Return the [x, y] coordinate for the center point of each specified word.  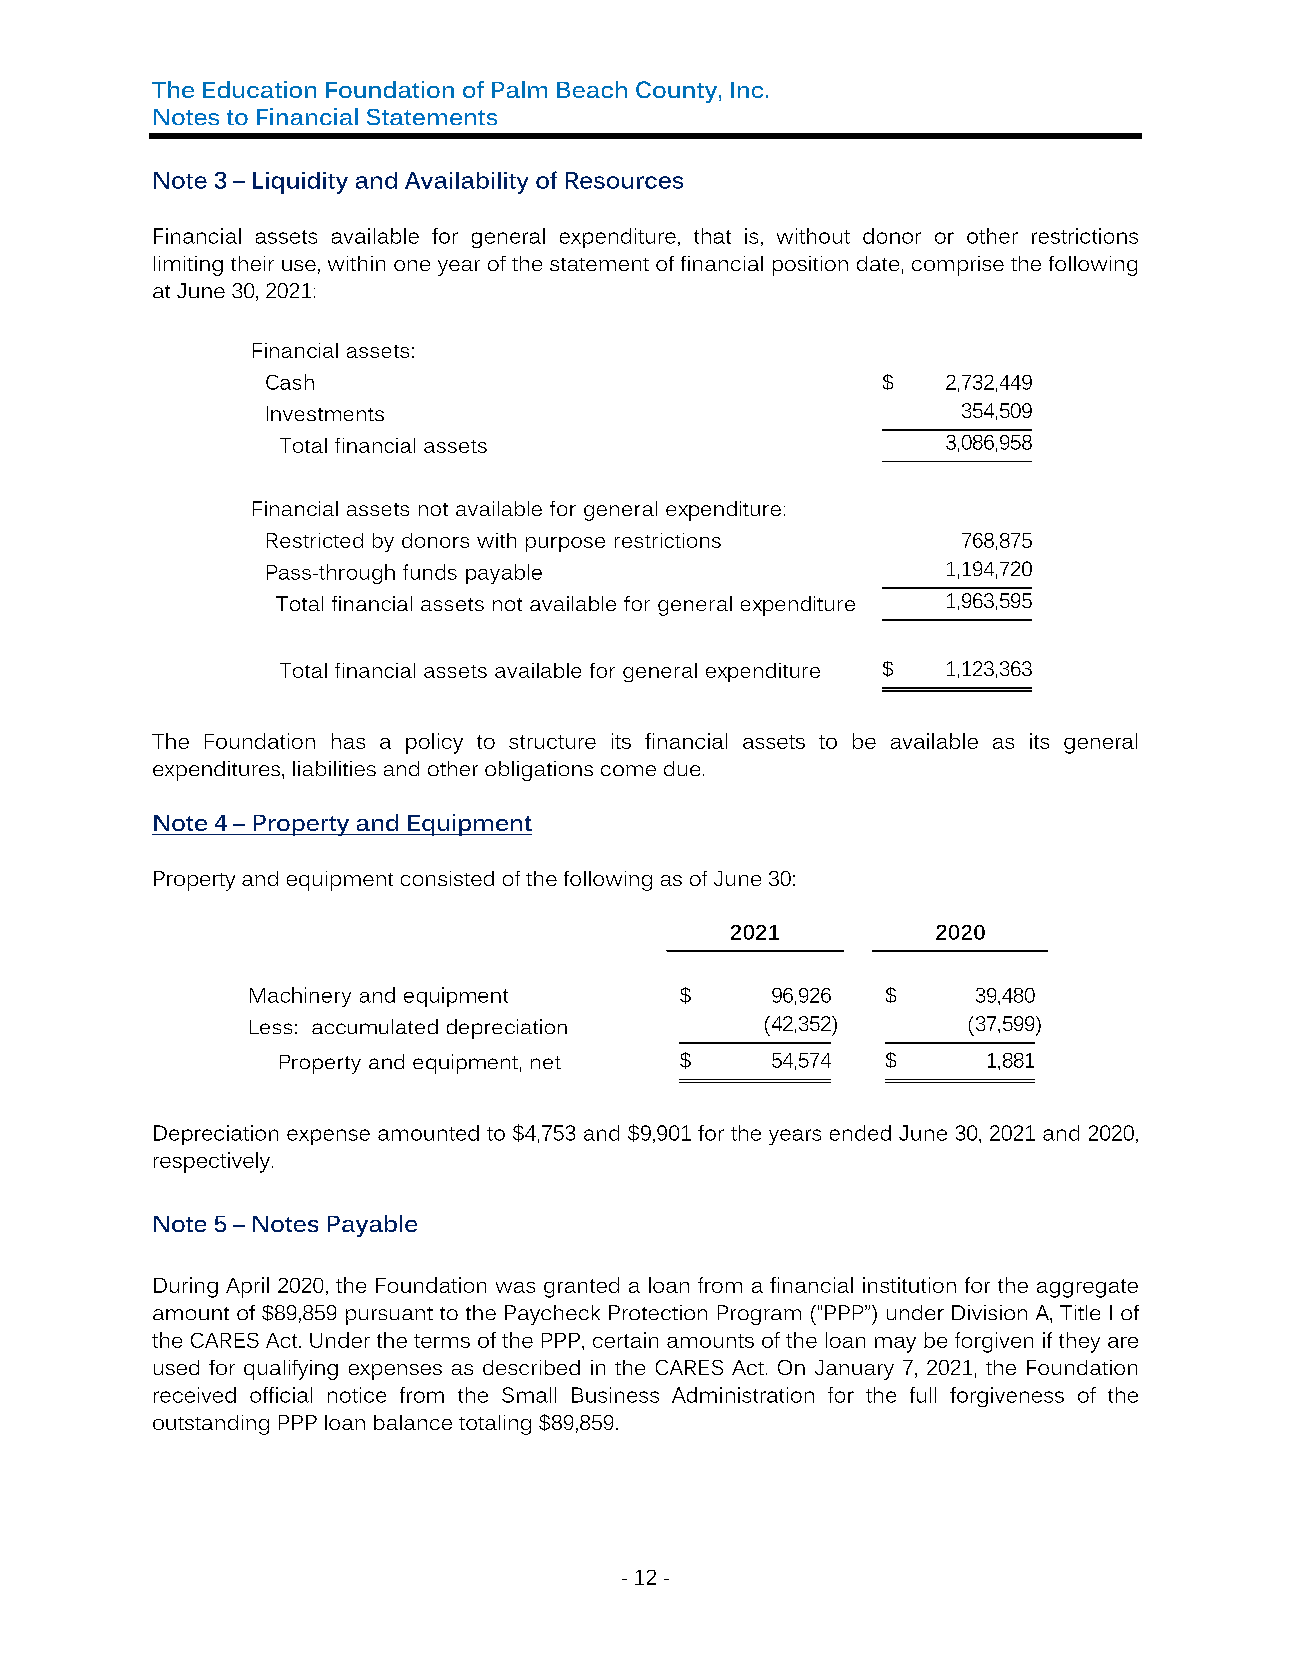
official [281, 1395]
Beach [592, 89]
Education [259, 89]
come [628, 770]
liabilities [334, 768]
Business [615, 1395]
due [682, 768]
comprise [958, 266]
